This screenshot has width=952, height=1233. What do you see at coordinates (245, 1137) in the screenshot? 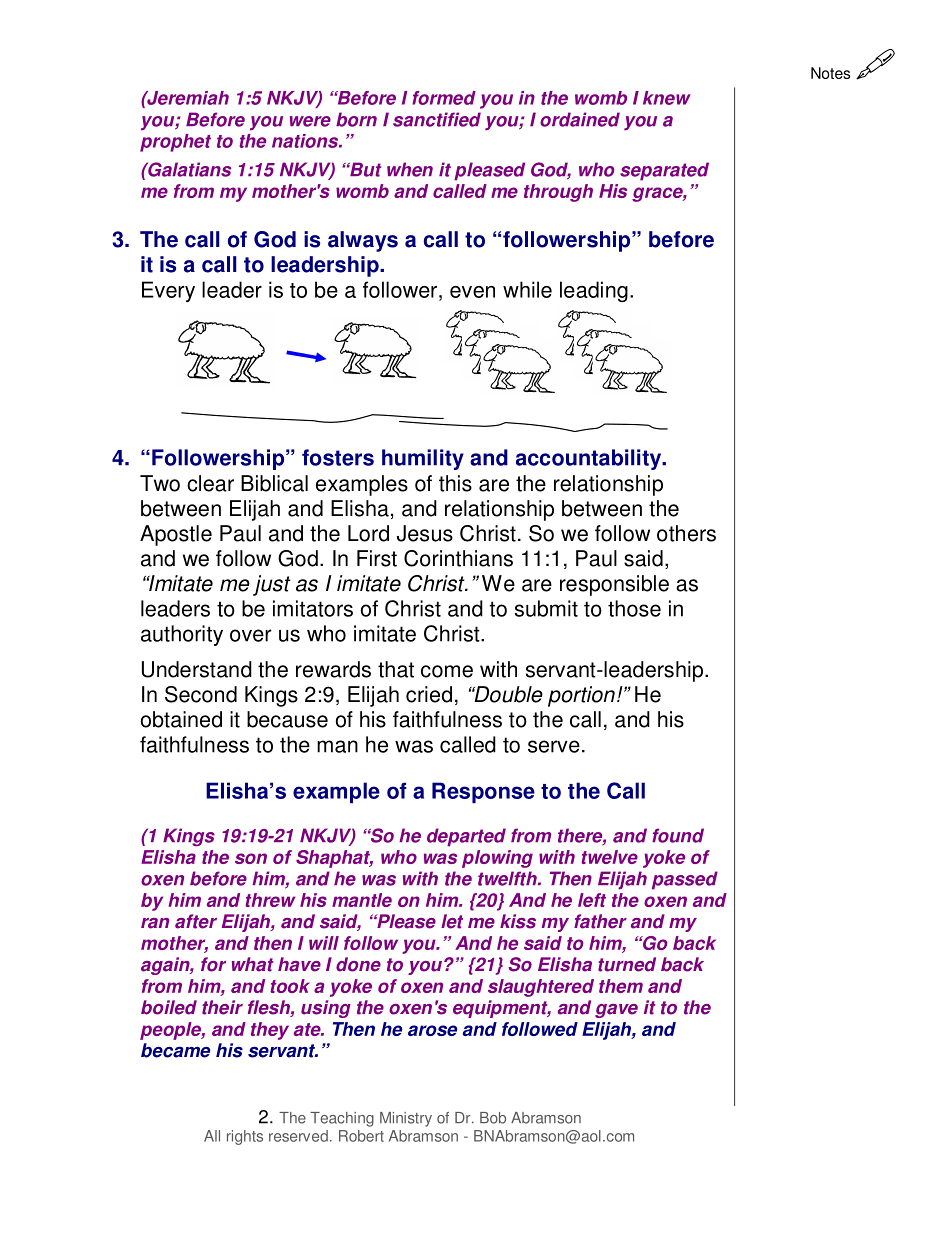
I see `rights` at bounding box center [245, 1137].
